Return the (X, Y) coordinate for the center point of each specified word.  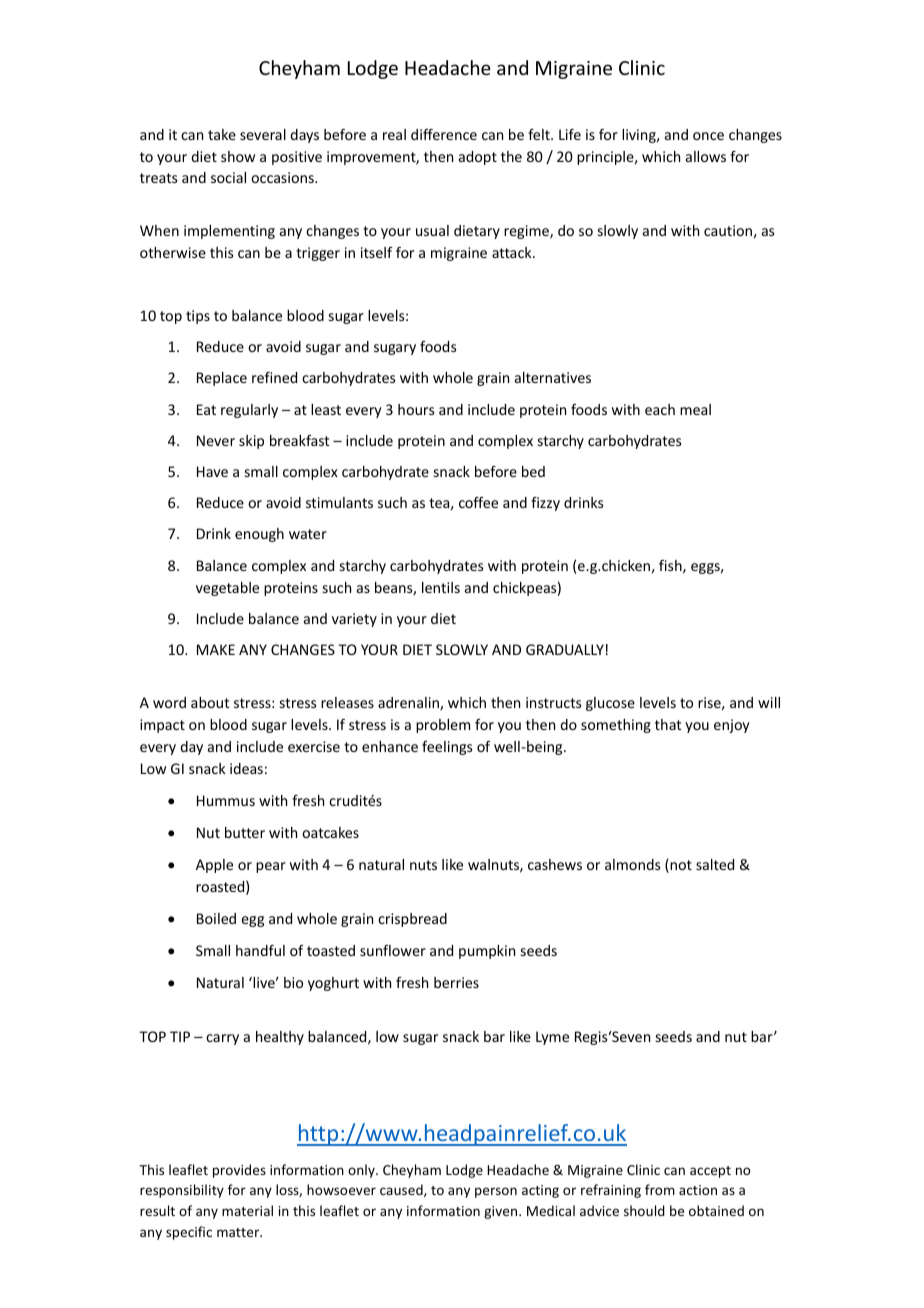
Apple (214, 866)
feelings (447, 748)
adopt (478, 158)
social (228, 177)
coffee (478, 502)
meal (695, 409)
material (247, 1210)
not (680, 866)
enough (259, 535)
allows (706, 156)
